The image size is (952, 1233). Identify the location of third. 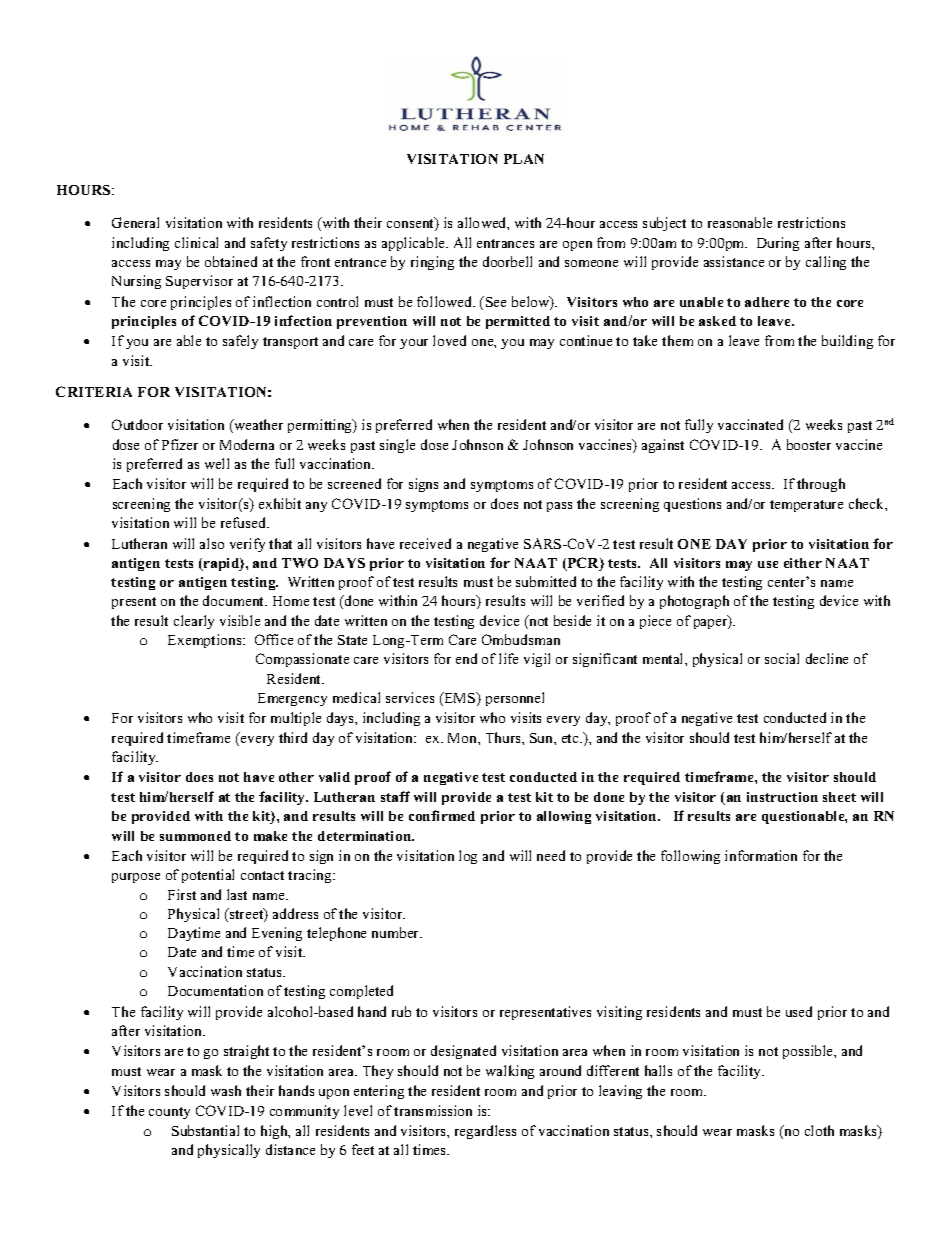
(293, 737).
